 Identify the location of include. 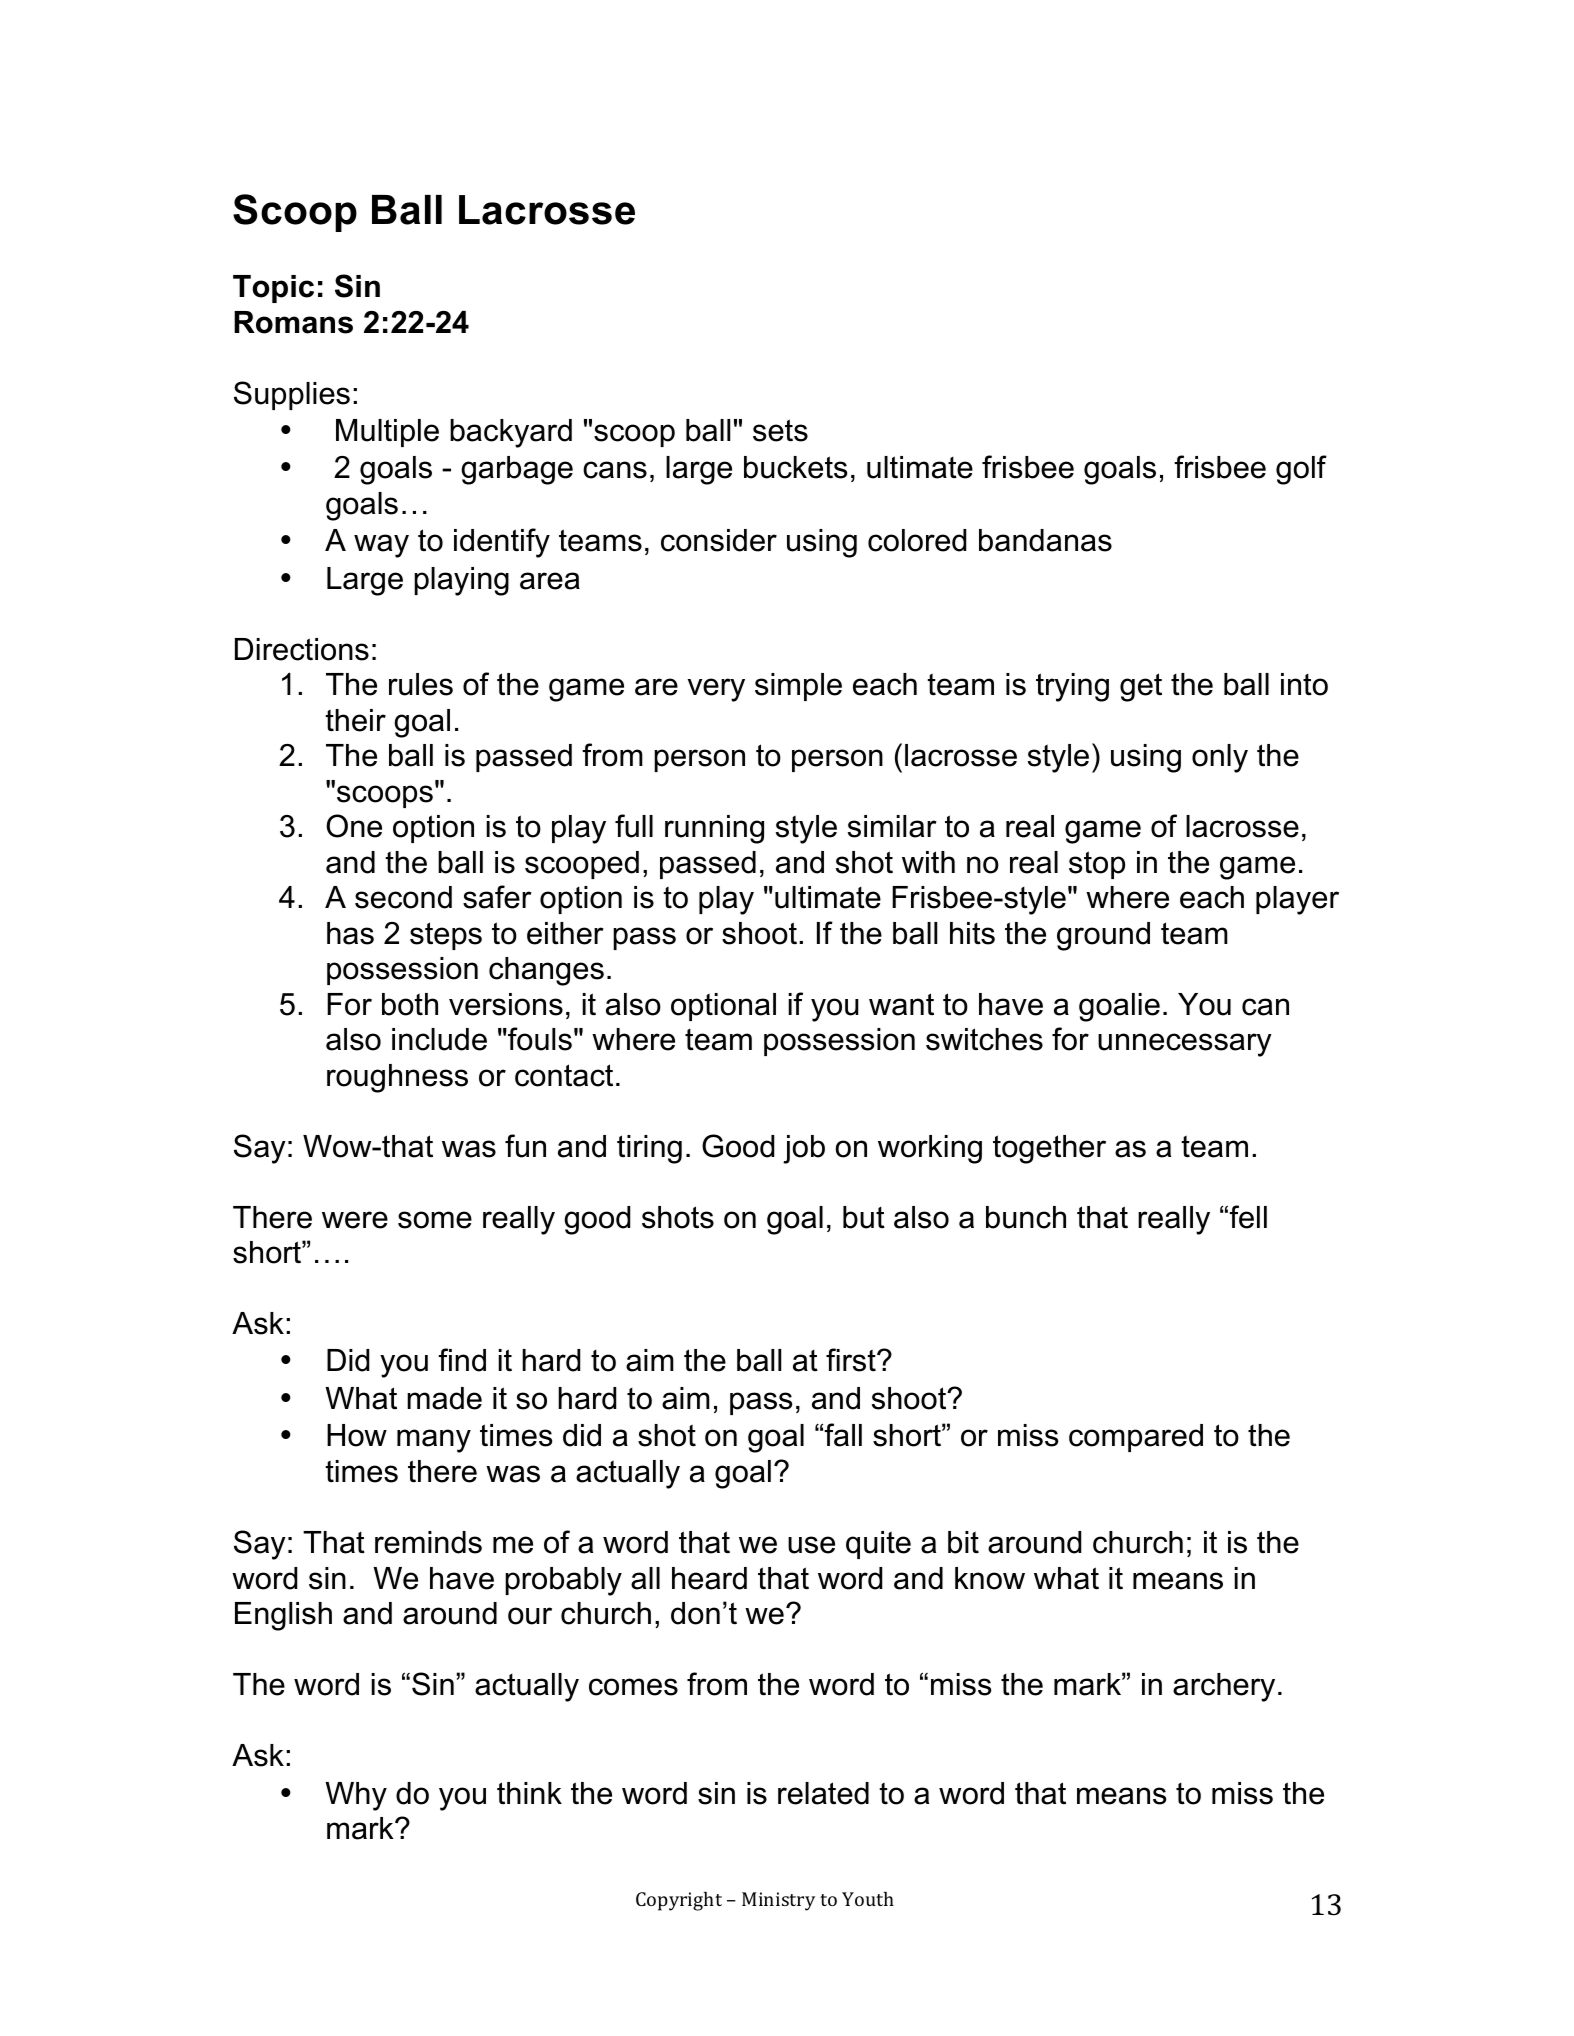
(439, 1039).
